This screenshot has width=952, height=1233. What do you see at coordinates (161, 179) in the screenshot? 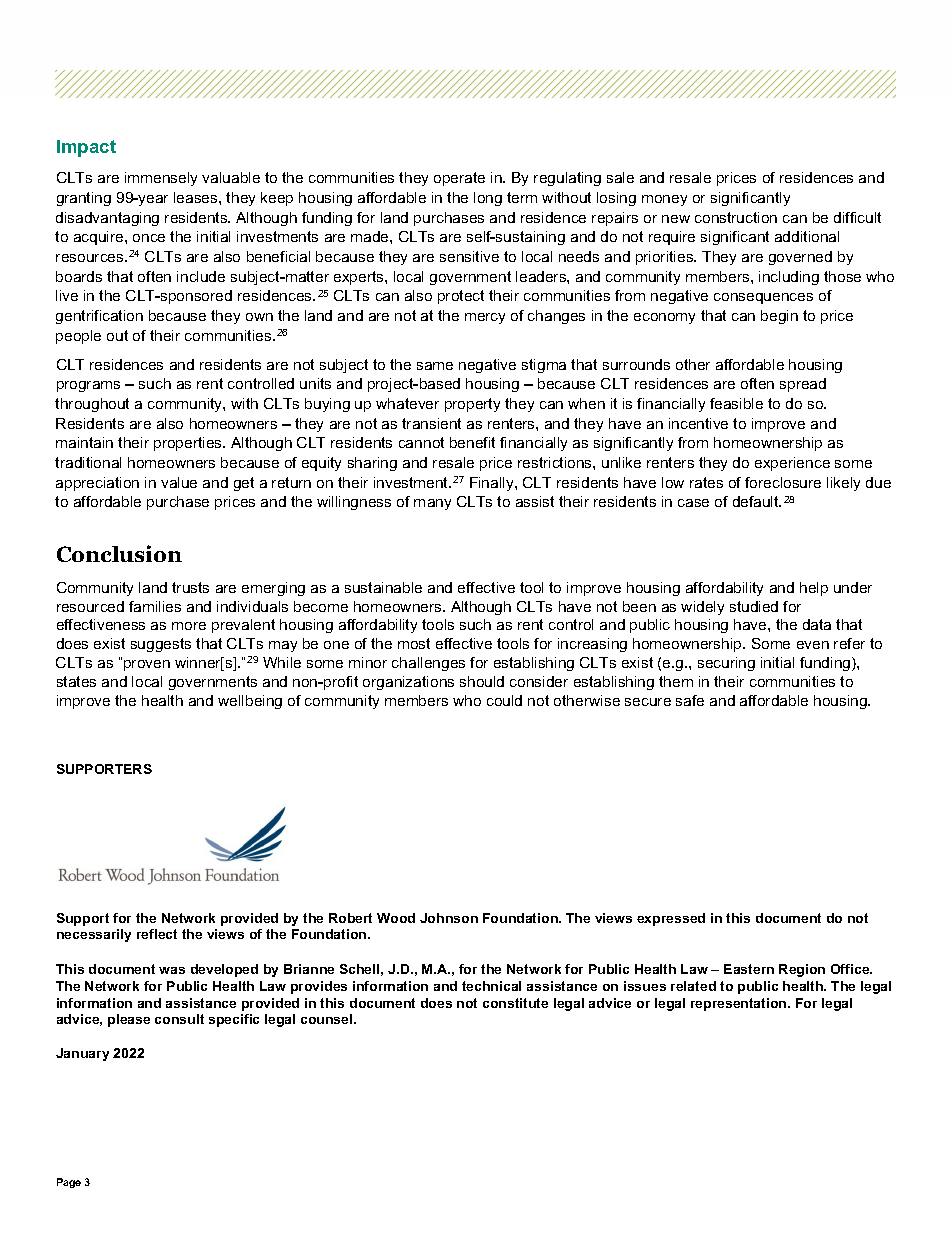
I see `immensely` at bounding box center [161, 179].
